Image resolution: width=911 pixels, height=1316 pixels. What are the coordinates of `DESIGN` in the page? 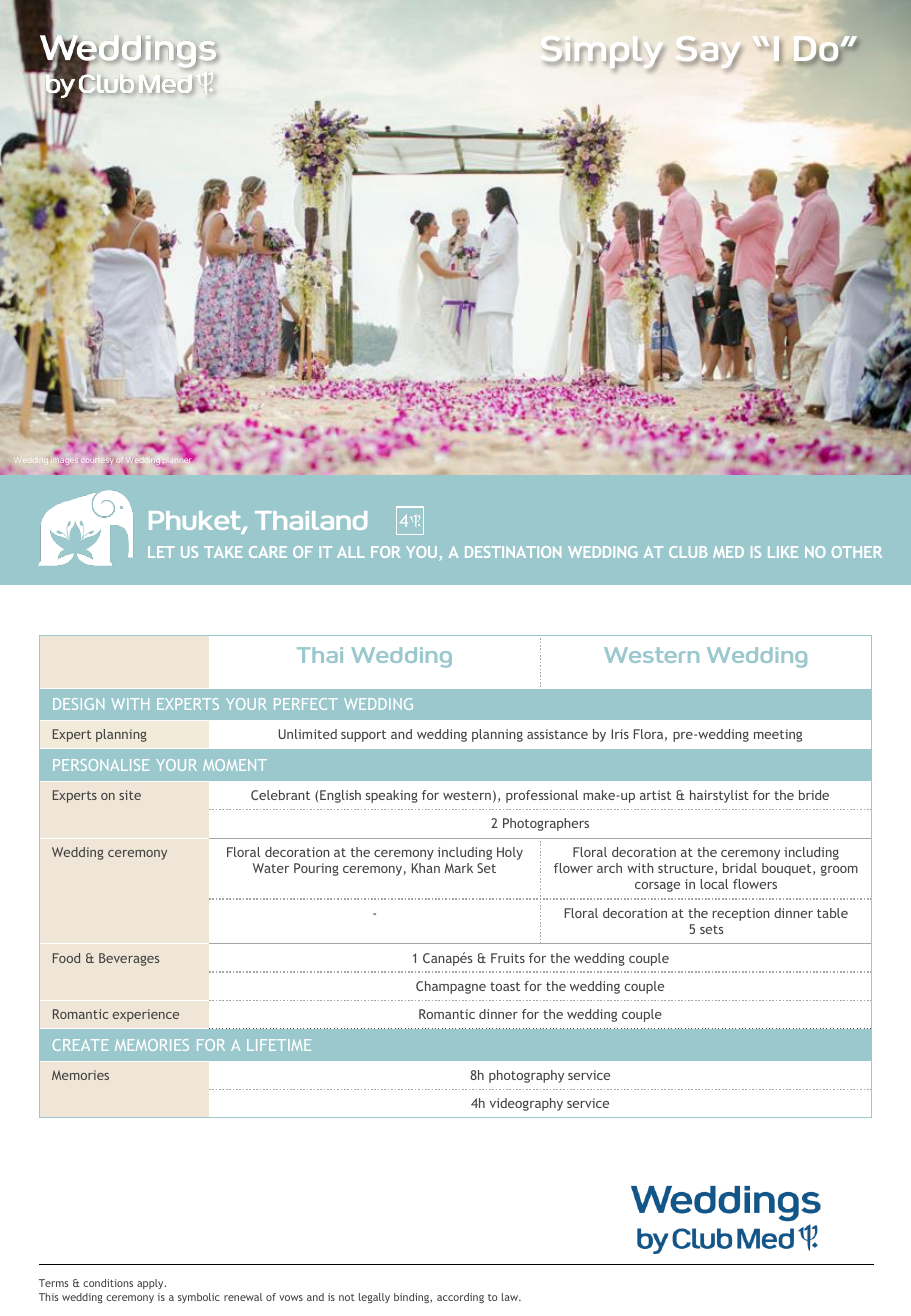 It's located at (78, 704).
